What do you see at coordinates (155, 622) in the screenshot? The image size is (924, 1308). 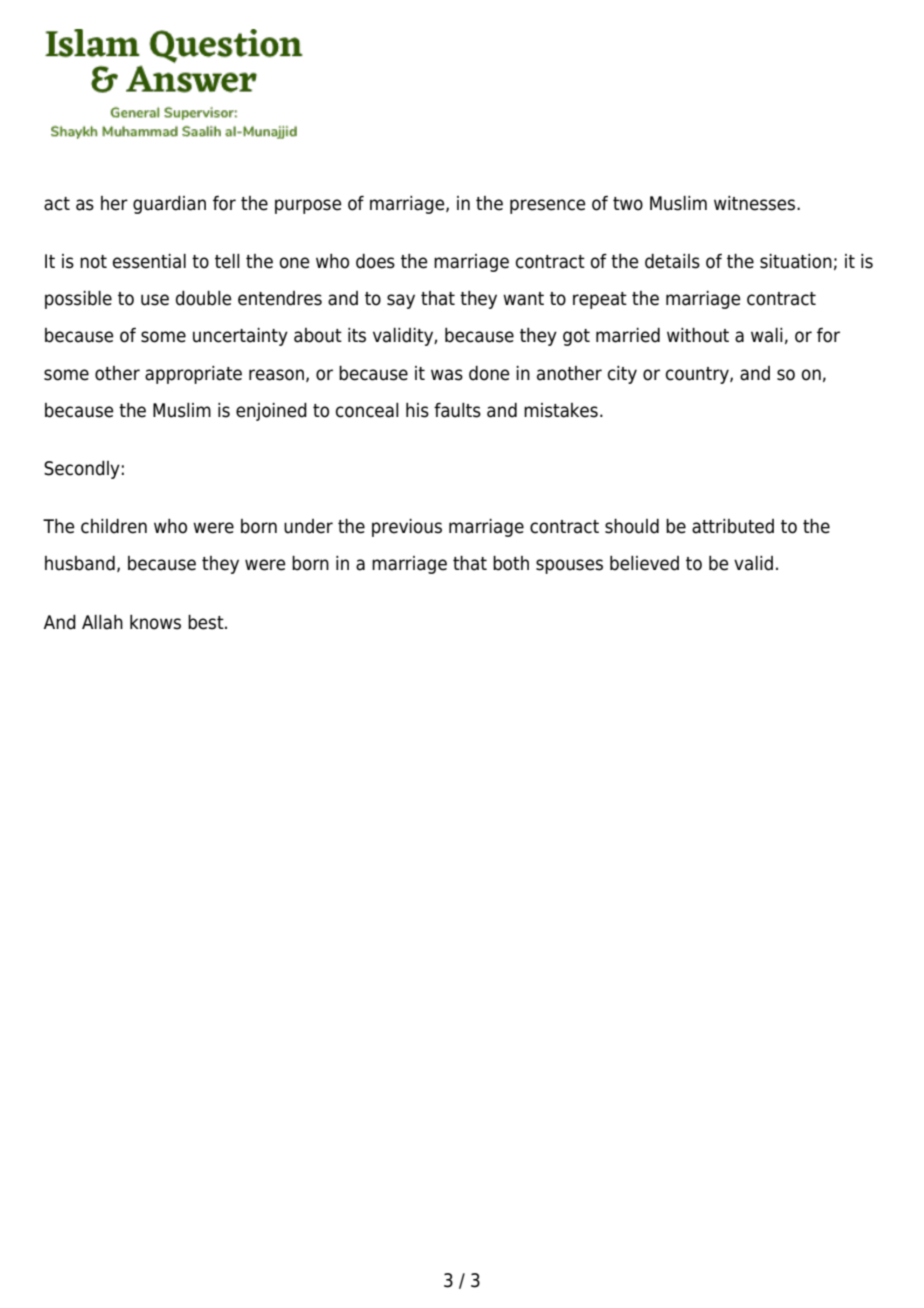 I see `knows` at bounding box center [155, 622].
